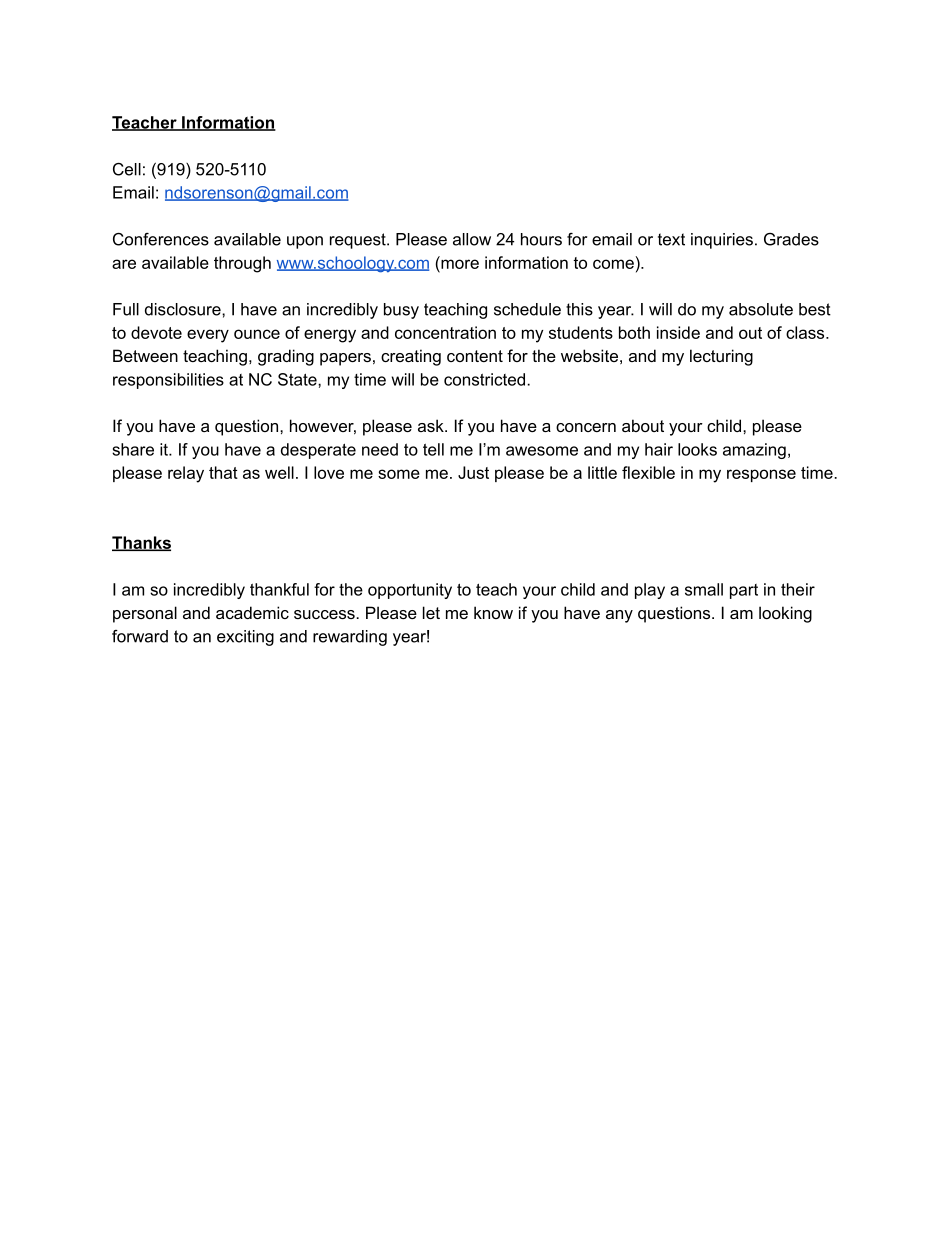 This screenshot has width=952, height=1233. Describe the element at coordinates (168, 381) in the screenshot. I see `responsibilities` at that location.
